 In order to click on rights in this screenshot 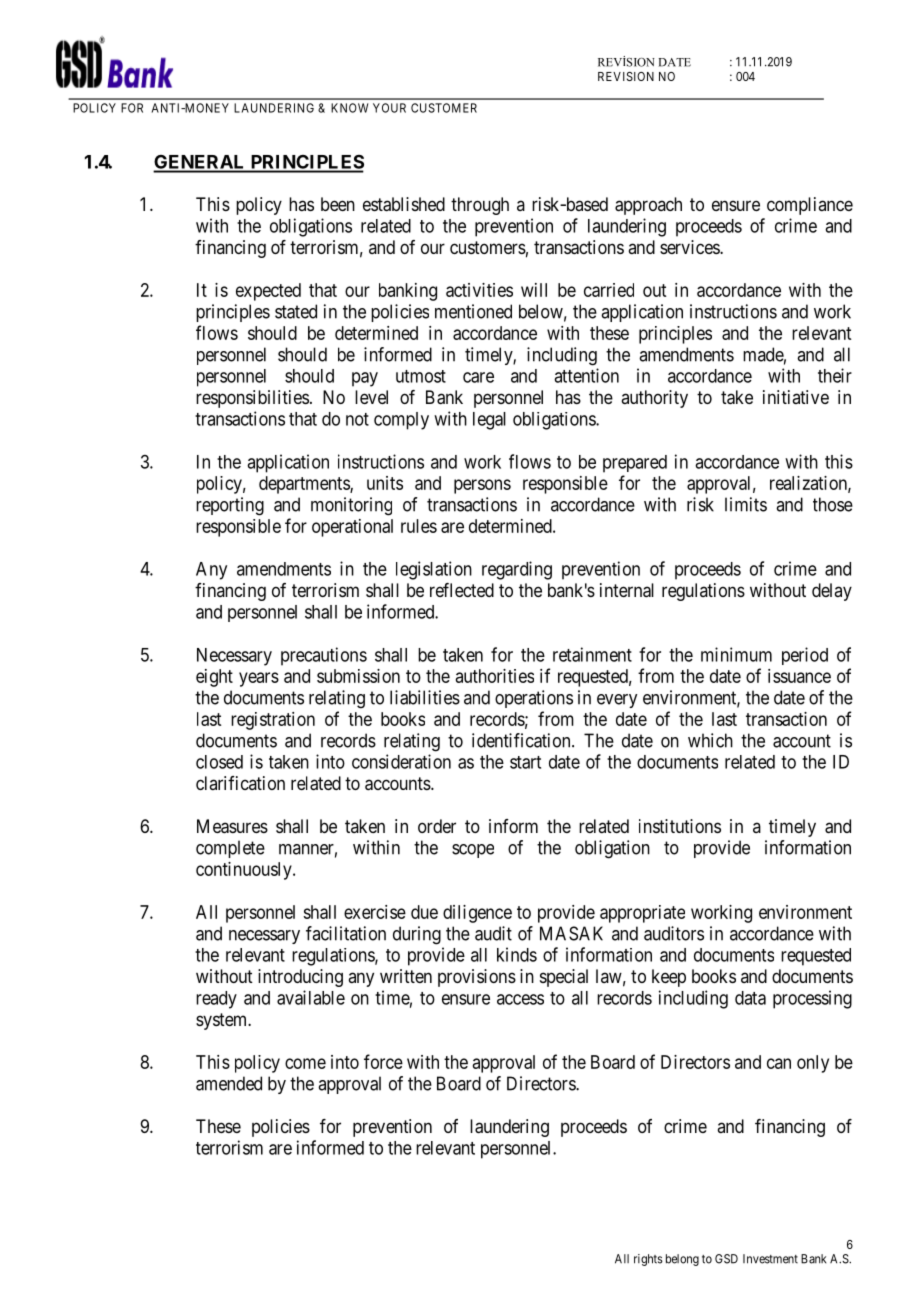, I will do `click(648, 1260)`.
